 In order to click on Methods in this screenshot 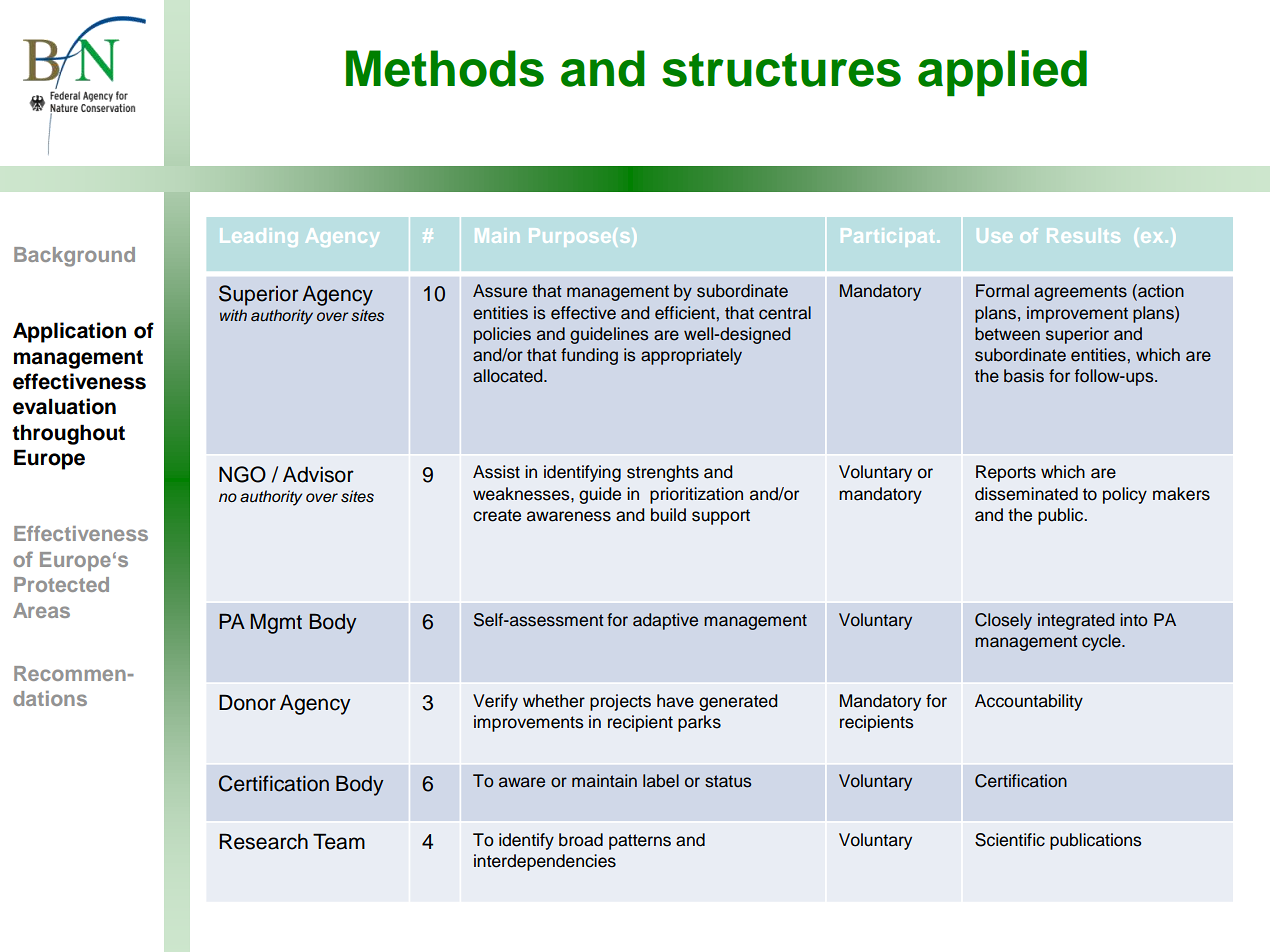, I will do `click(445, 68)`.
